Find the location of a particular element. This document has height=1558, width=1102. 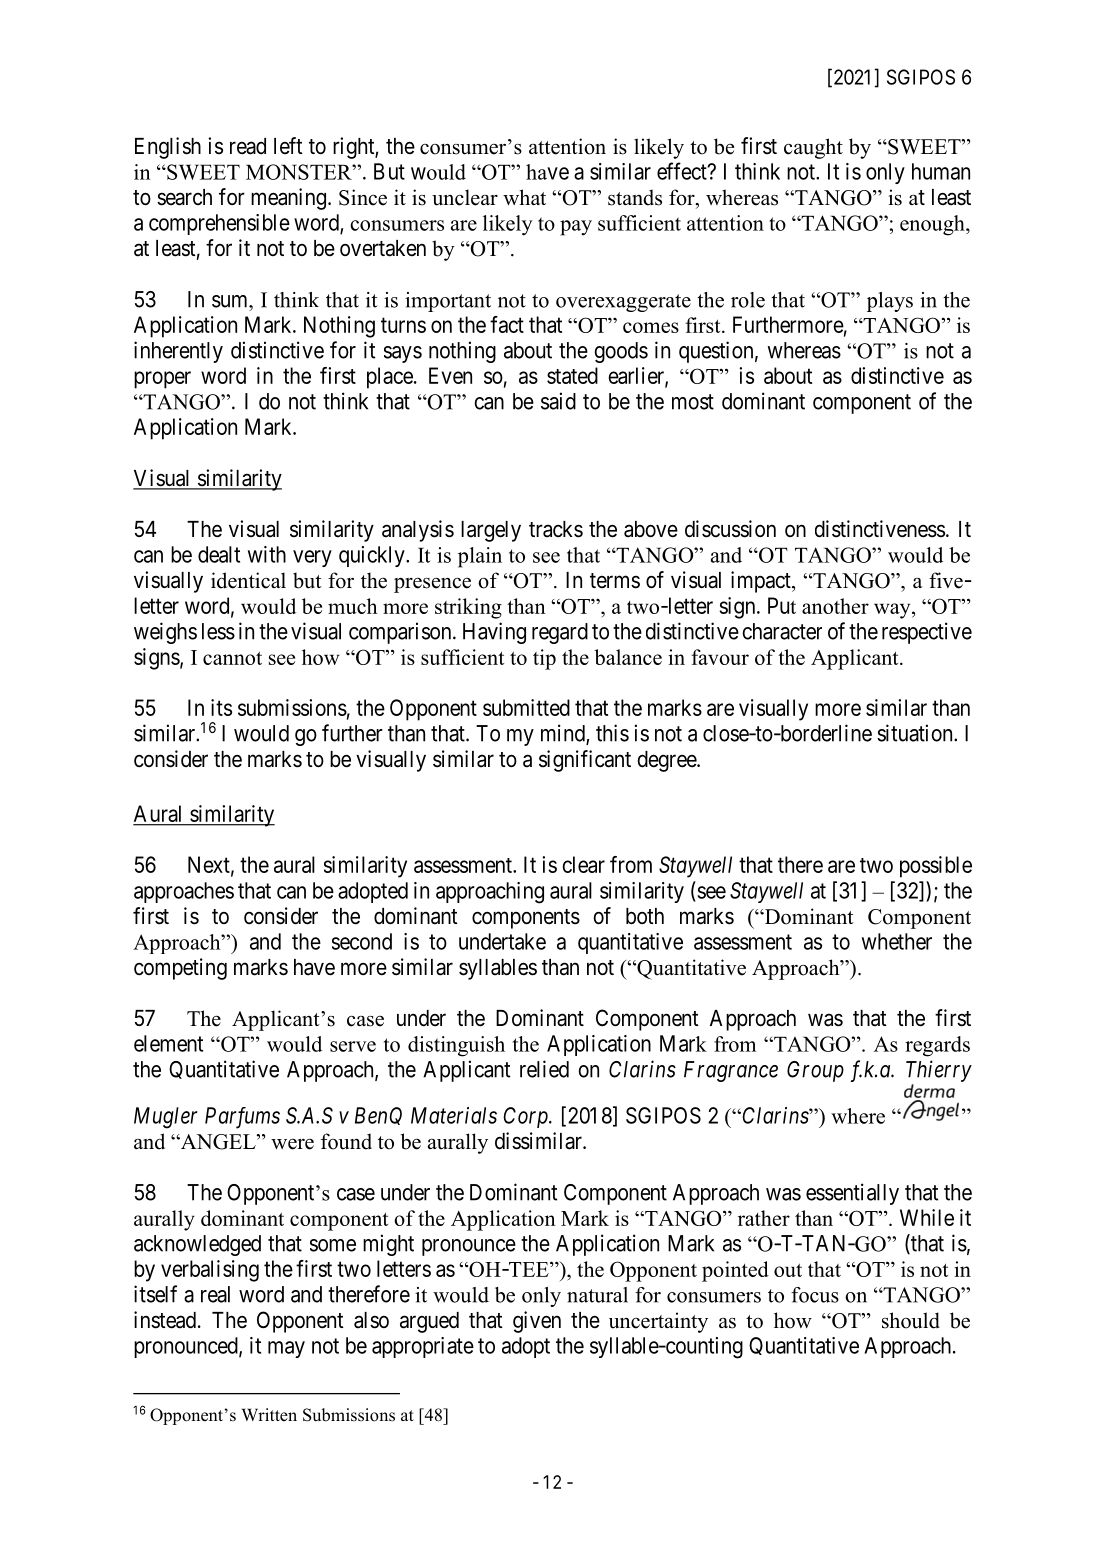

should is located at coordinates (911, 1320).
